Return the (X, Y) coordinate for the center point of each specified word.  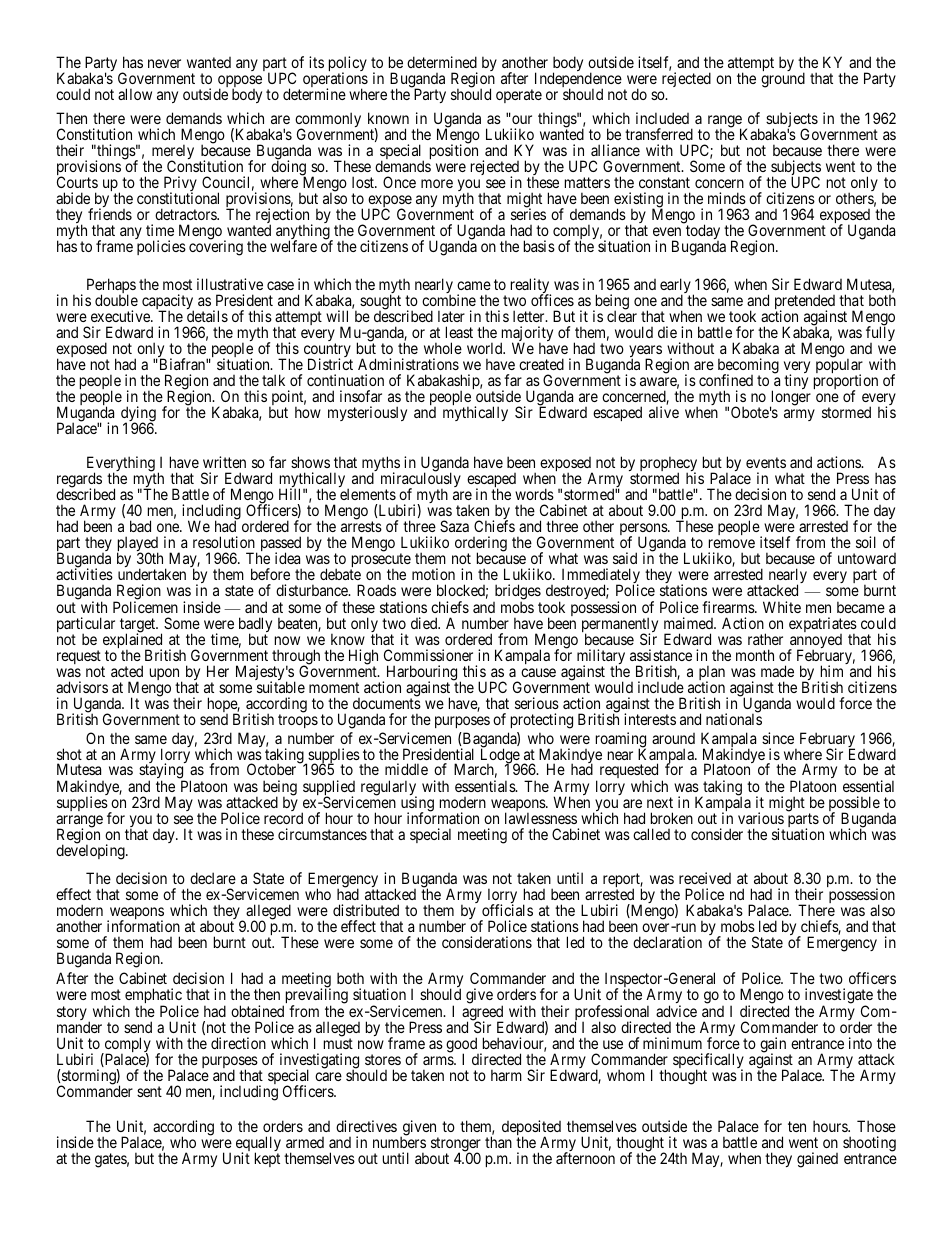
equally (258, 1145)
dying (138, 415)
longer (790, 399)
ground (783, 80)
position (454, 151)
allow (135, 94)
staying (162, 772)
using (417, 805)
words (534, 494)
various (761, 818)
